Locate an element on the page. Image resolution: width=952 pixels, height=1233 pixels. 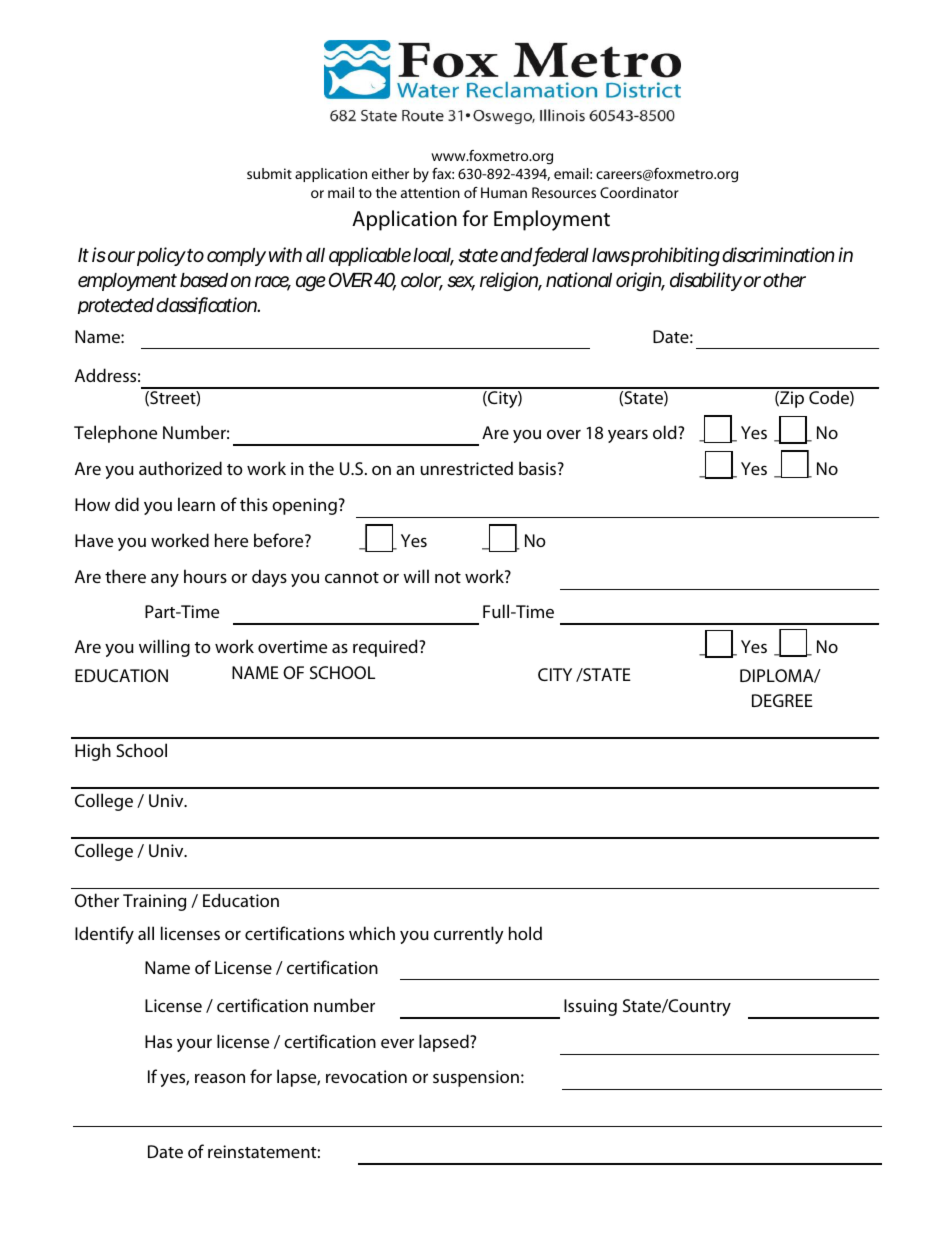
your is located at coordinates (194, 1045).
